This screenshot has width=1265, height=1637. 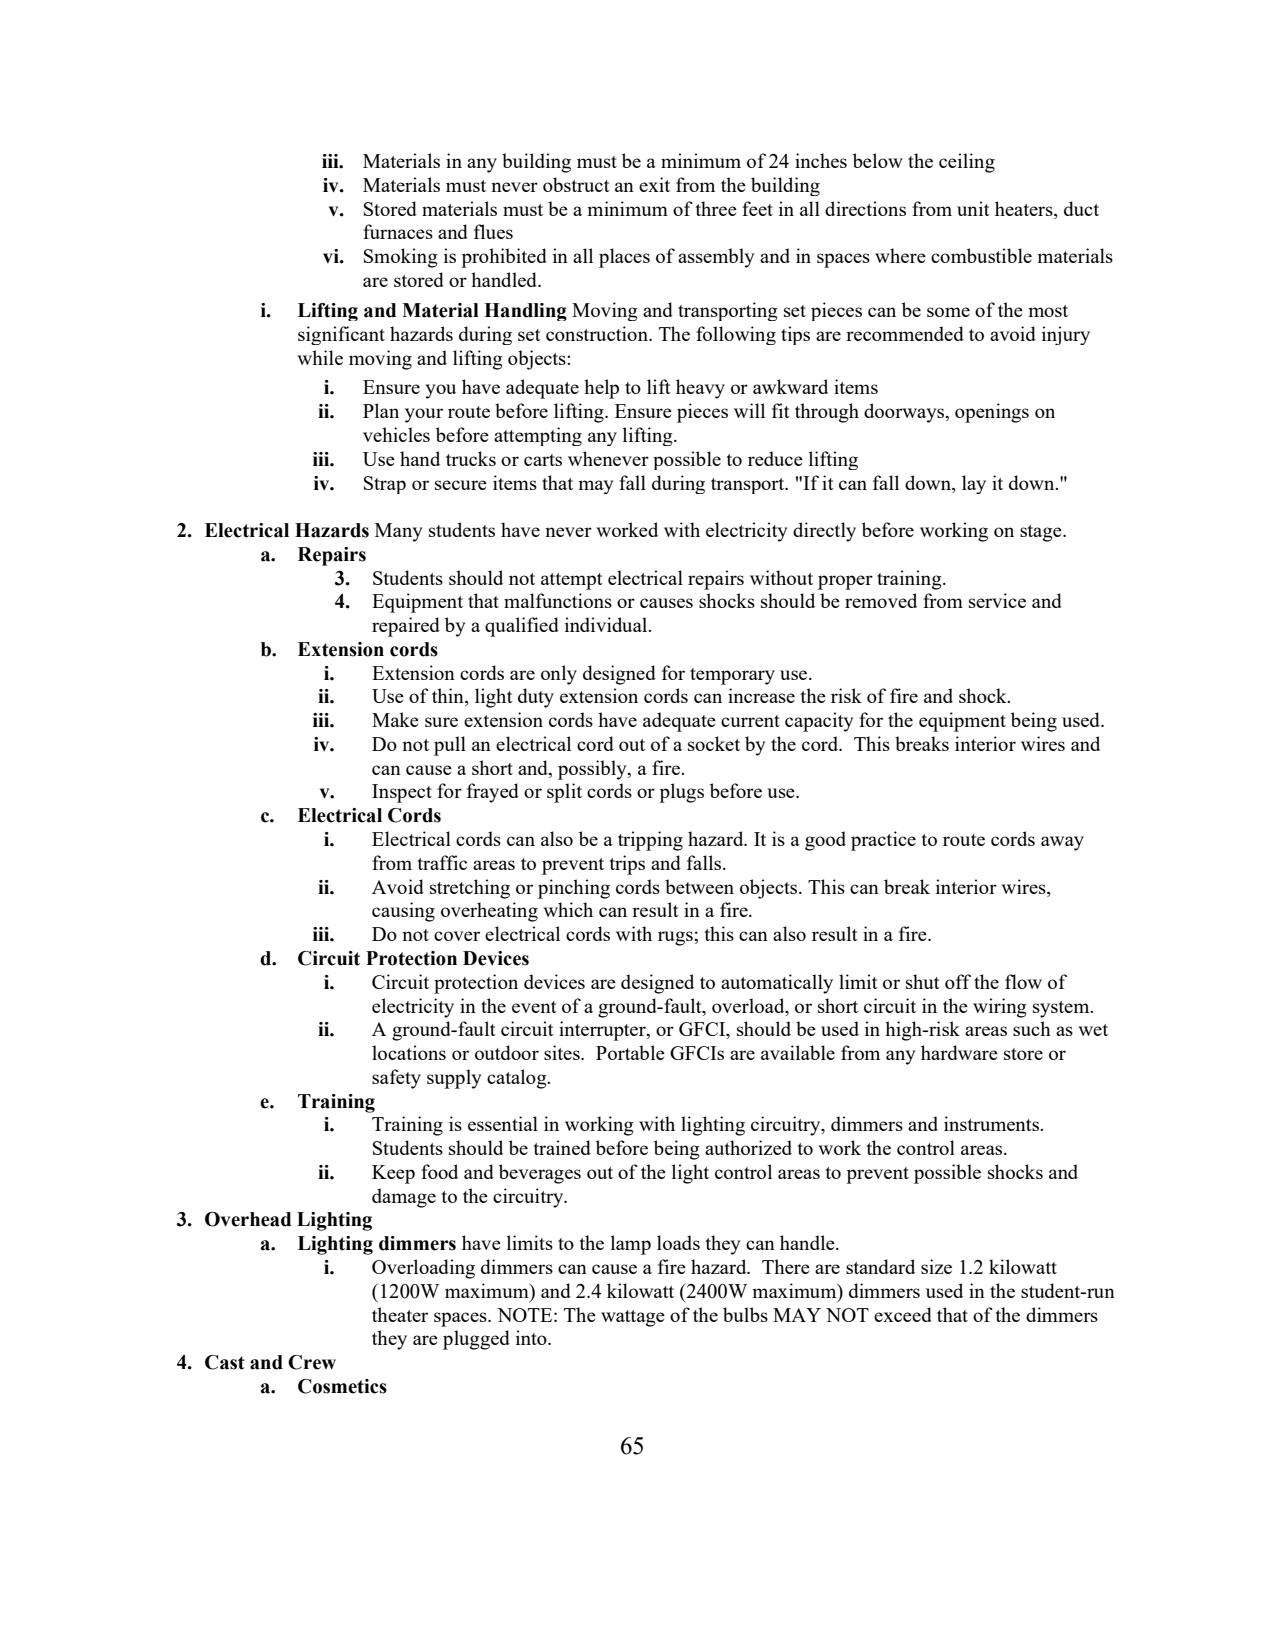 What do you see at coordinates (312, 1362) in the screenshot?
I see `Crew` at bounding box center [312, 1362].
